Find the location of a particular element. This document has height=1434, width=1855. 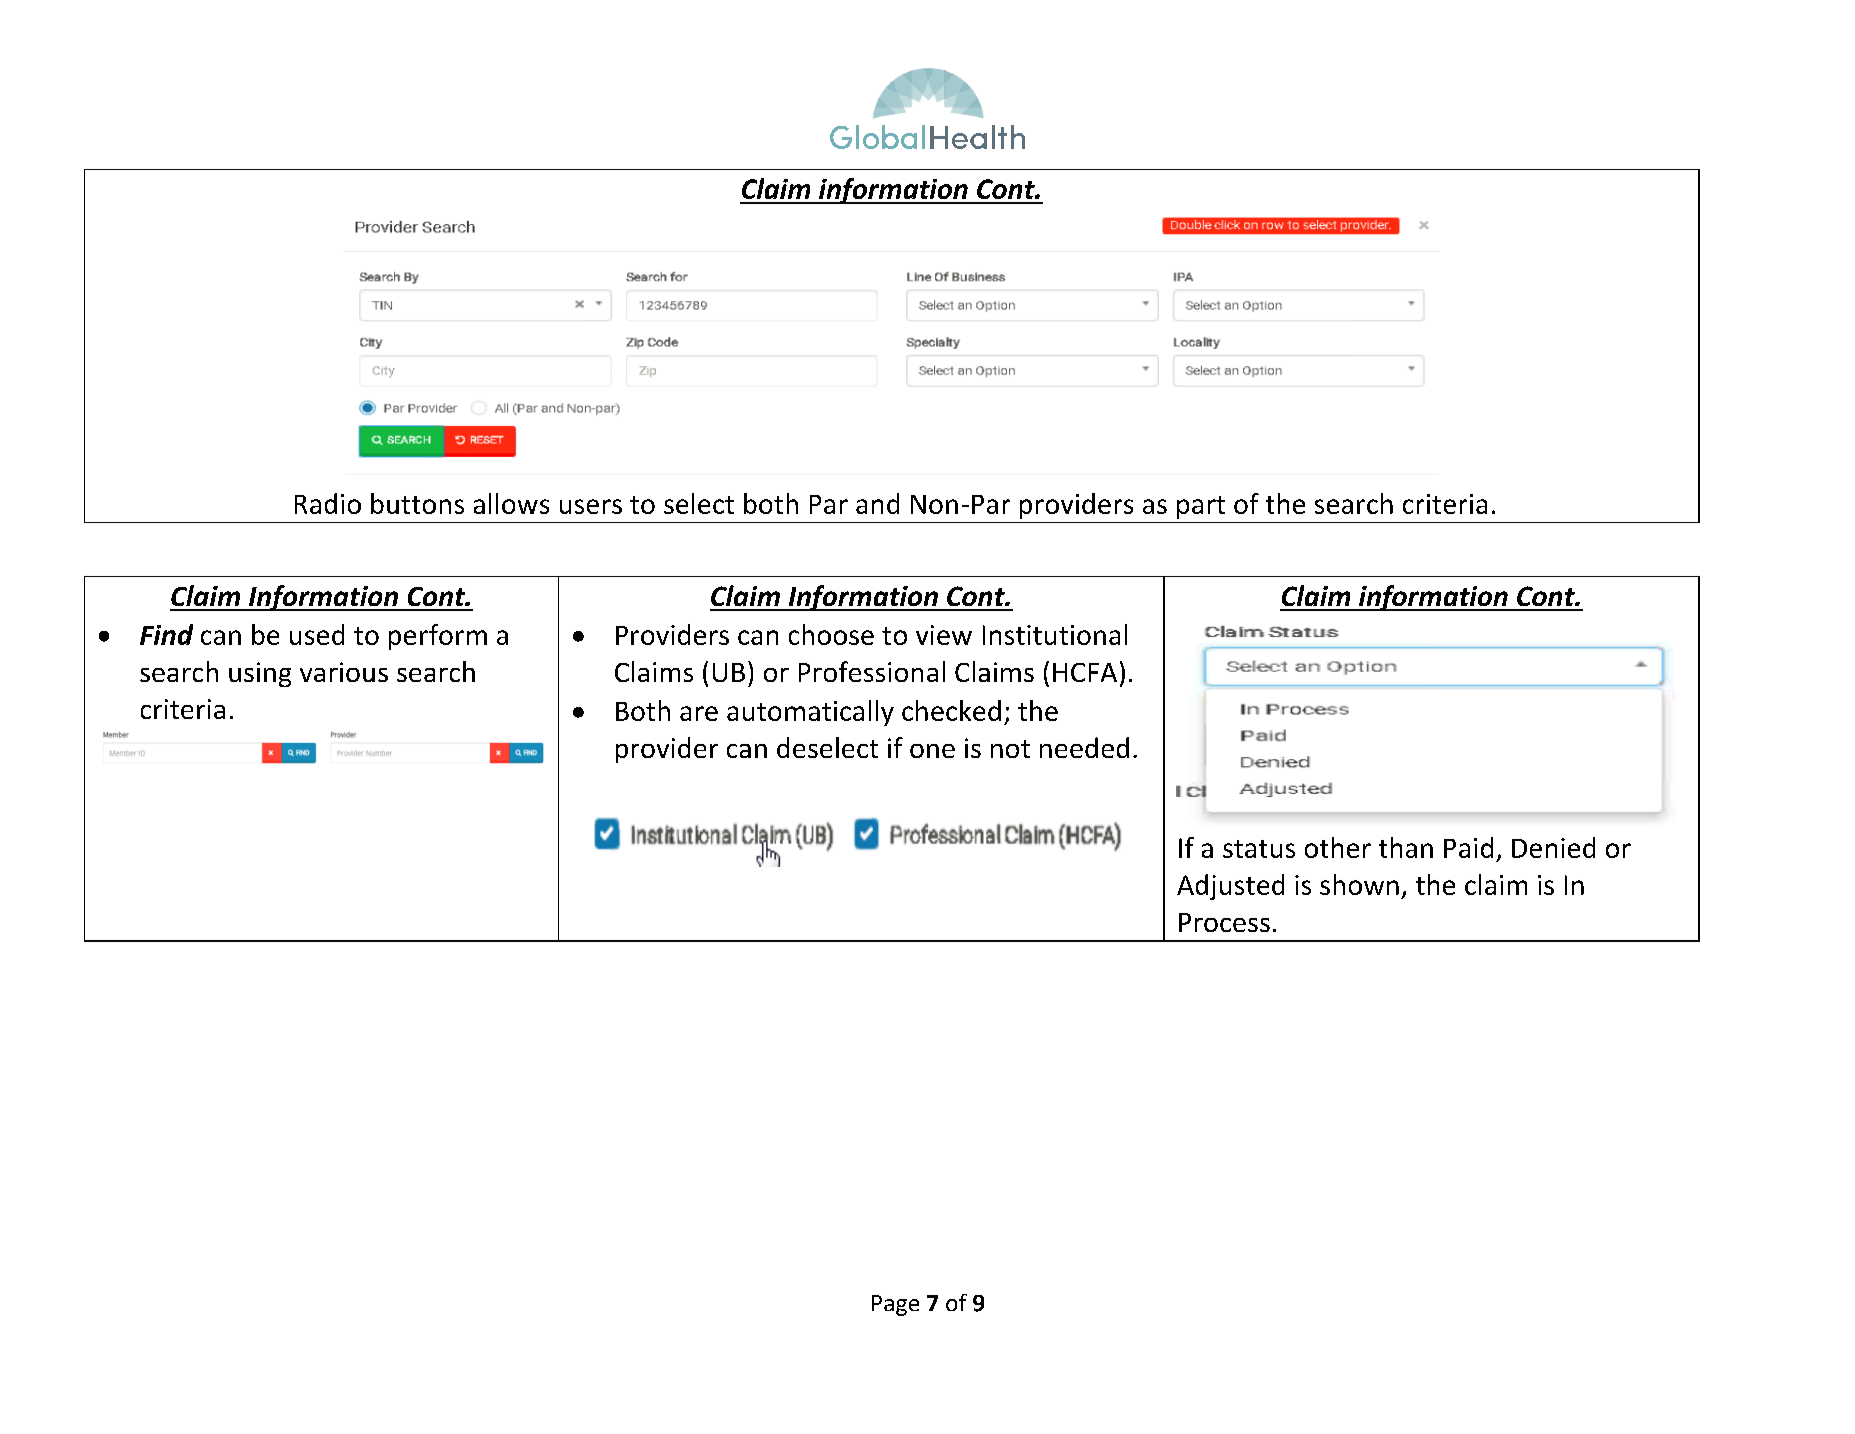

Adjusted is located at coordinates (1230, 887).
